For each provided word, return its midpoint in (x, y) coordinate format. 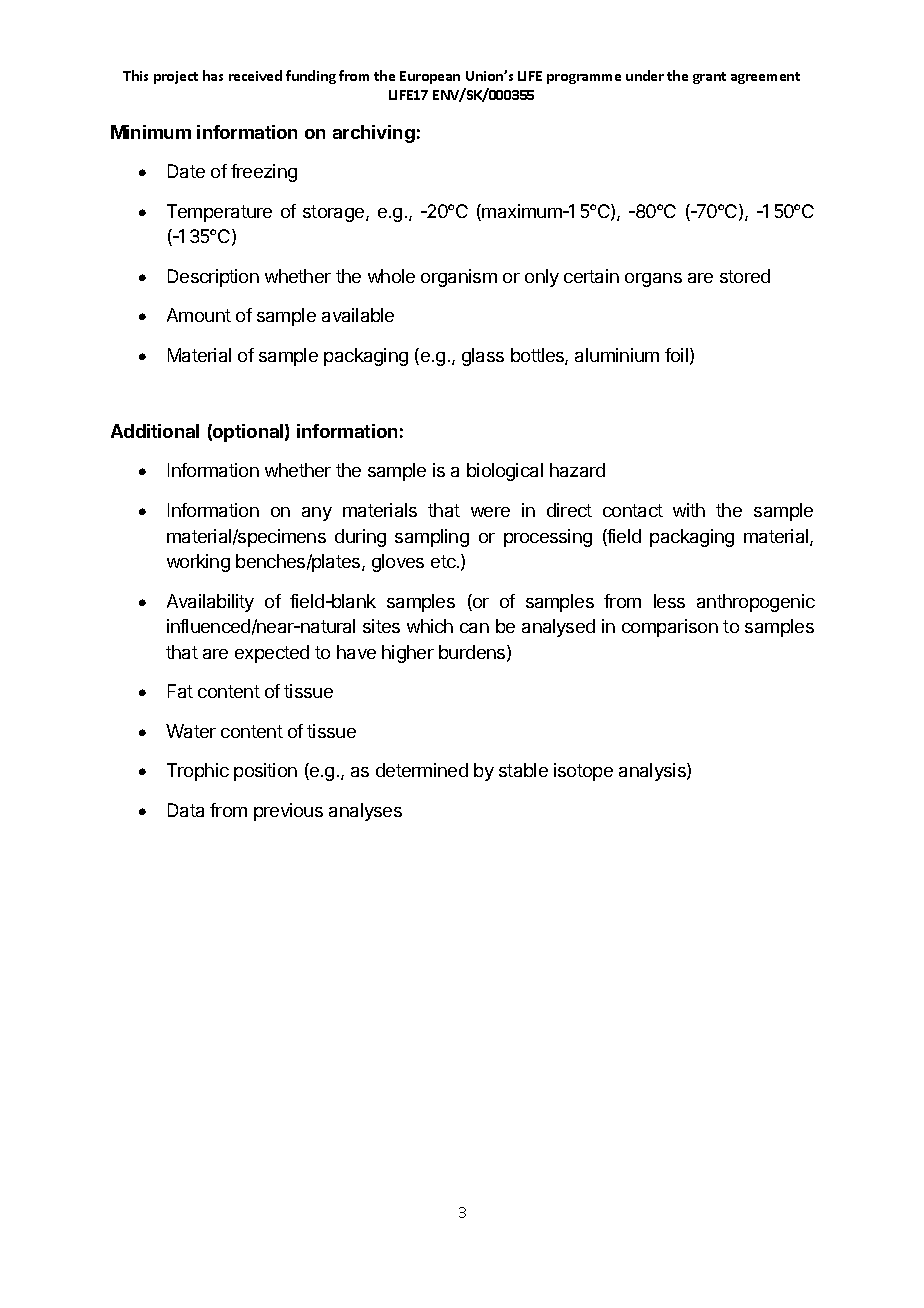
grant (709, 78)
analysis (653, 772)
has (213, 75)
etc (444, 561)
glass (483, 357)
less (669, 601)
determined (422, 770)
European (430, 77)
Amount (199, 315)
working (198, 563)
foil (676, 355)
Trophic (198, 772)
